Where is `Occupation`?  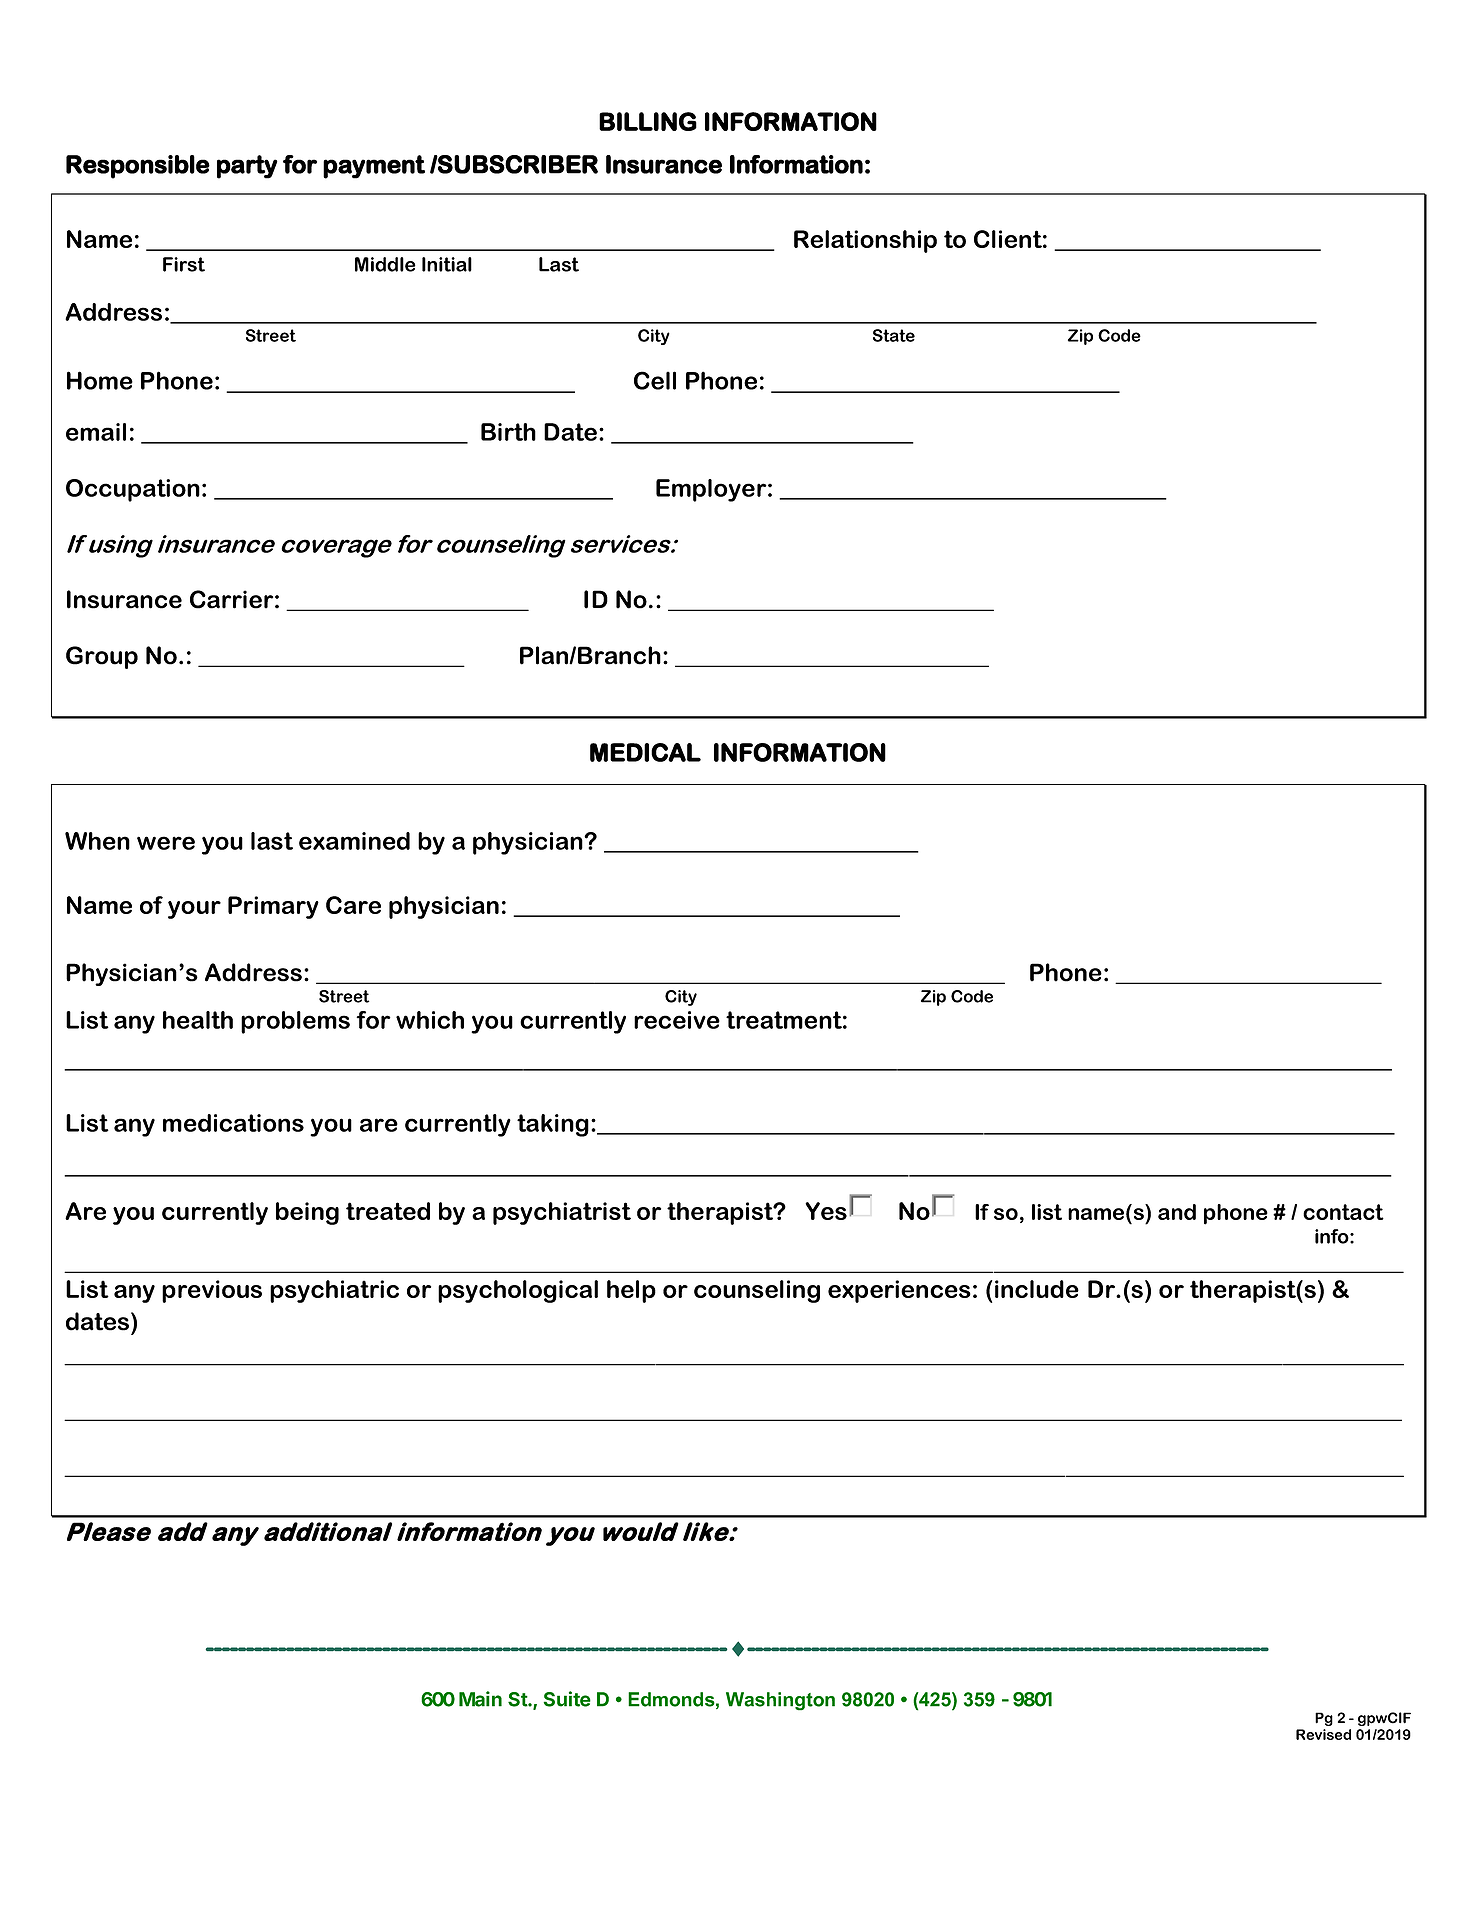 Occupation is located at coordinates (133, 490).
